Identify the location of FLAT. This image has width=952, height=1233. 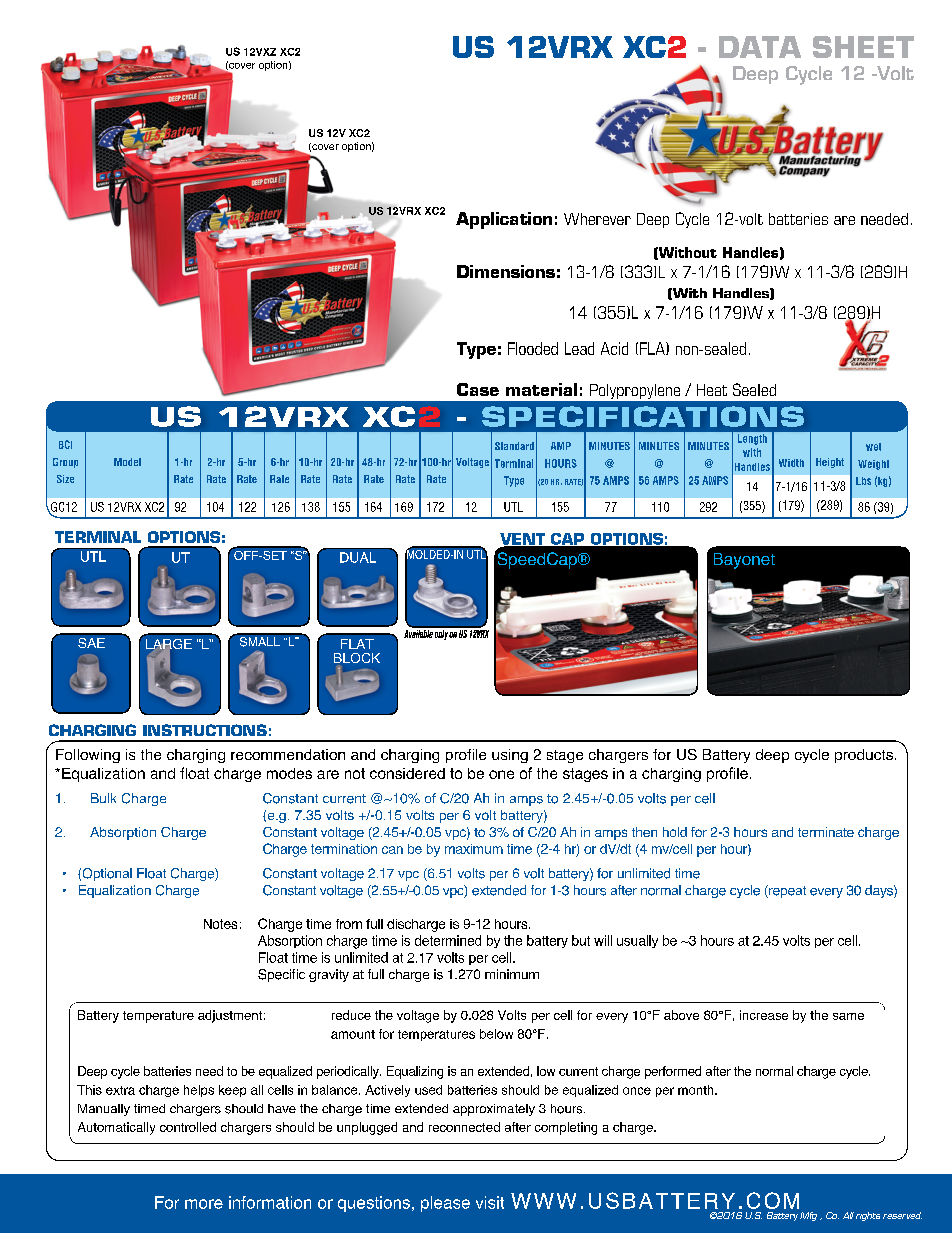
(357, 644).
